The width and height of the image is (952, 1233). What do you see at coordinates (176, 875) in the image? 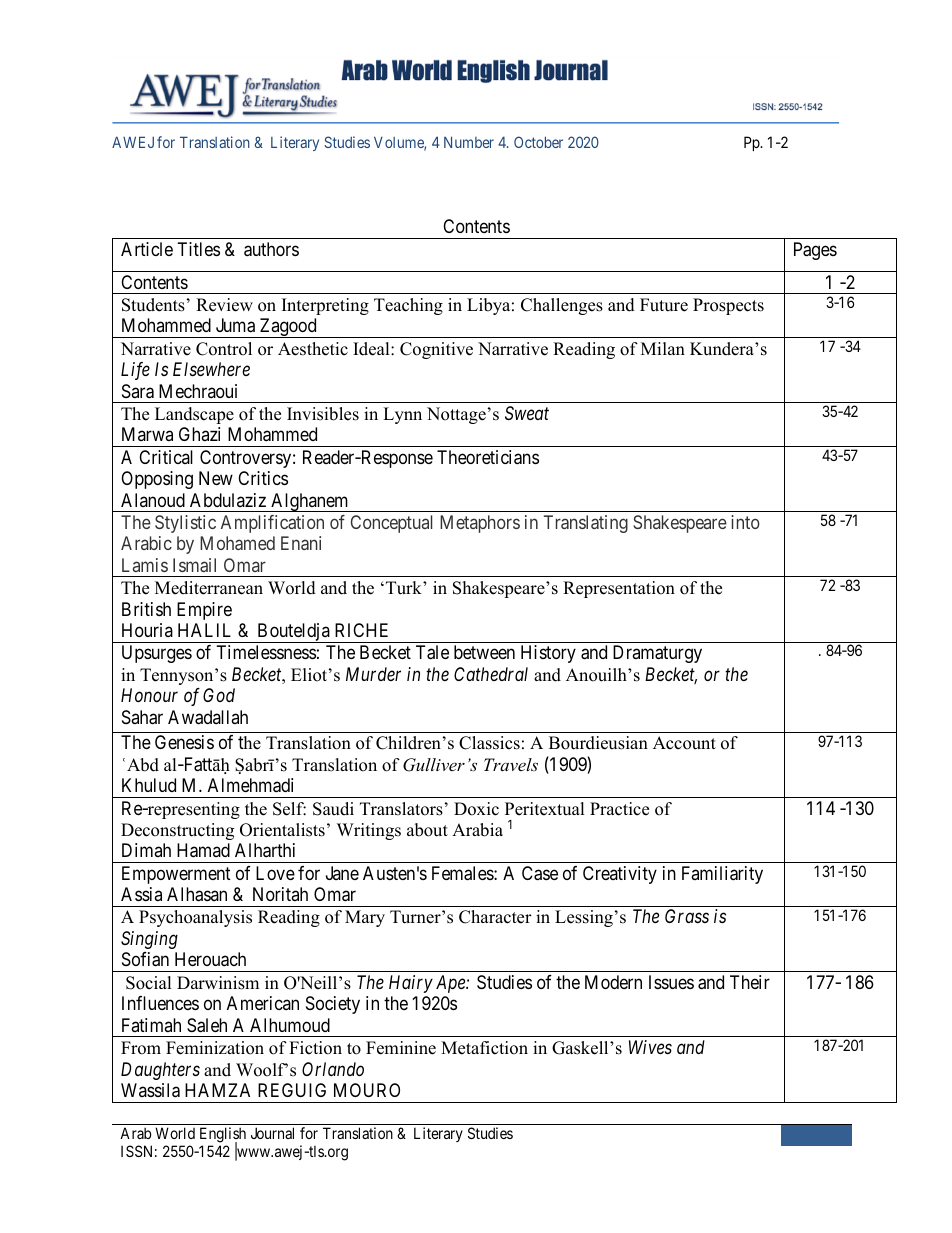
I see `Empowerment` at bounding box center [176, 875].
